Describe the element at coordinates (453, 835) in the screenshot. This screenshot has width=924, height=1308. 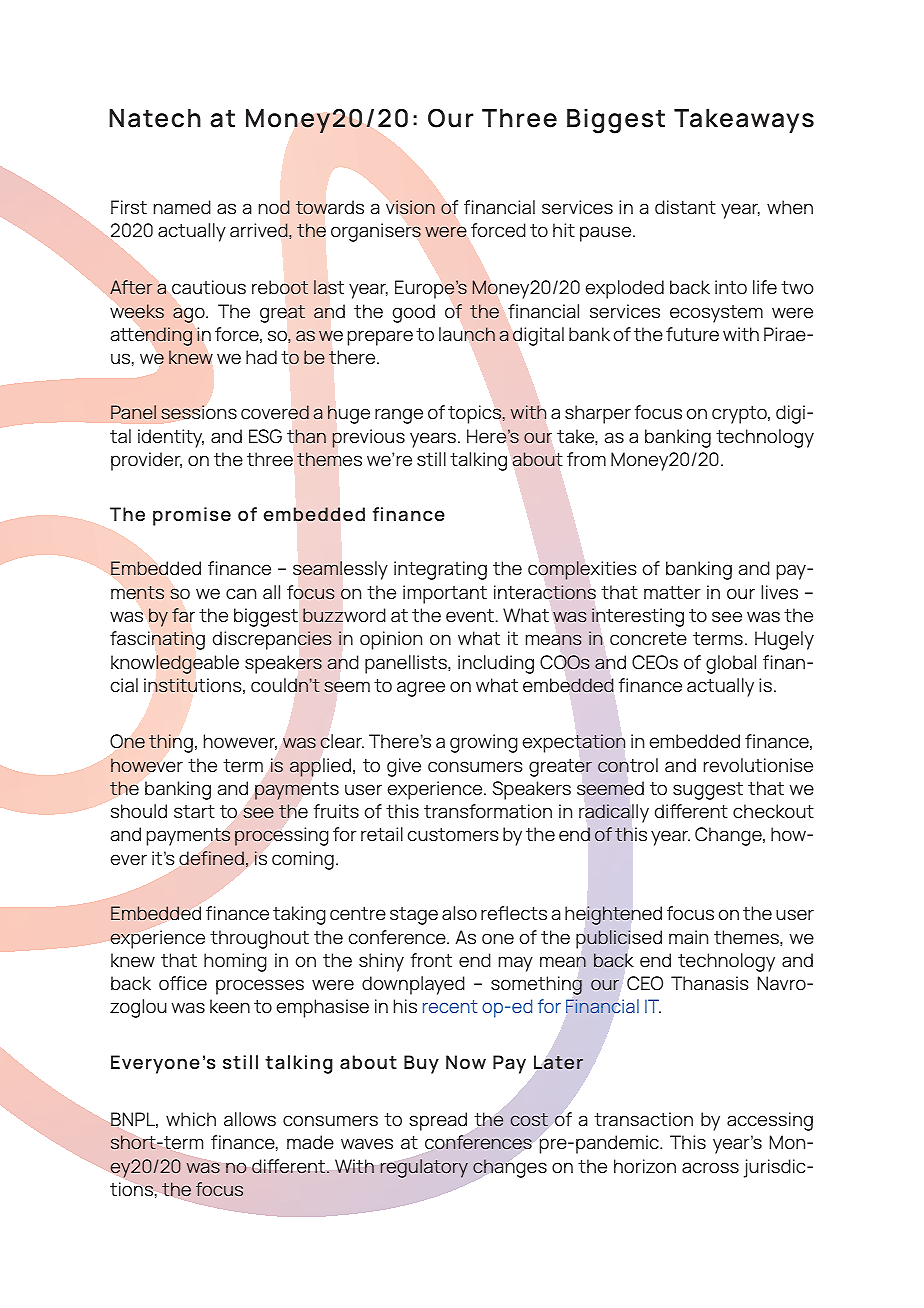
I see `customers` at that location.
